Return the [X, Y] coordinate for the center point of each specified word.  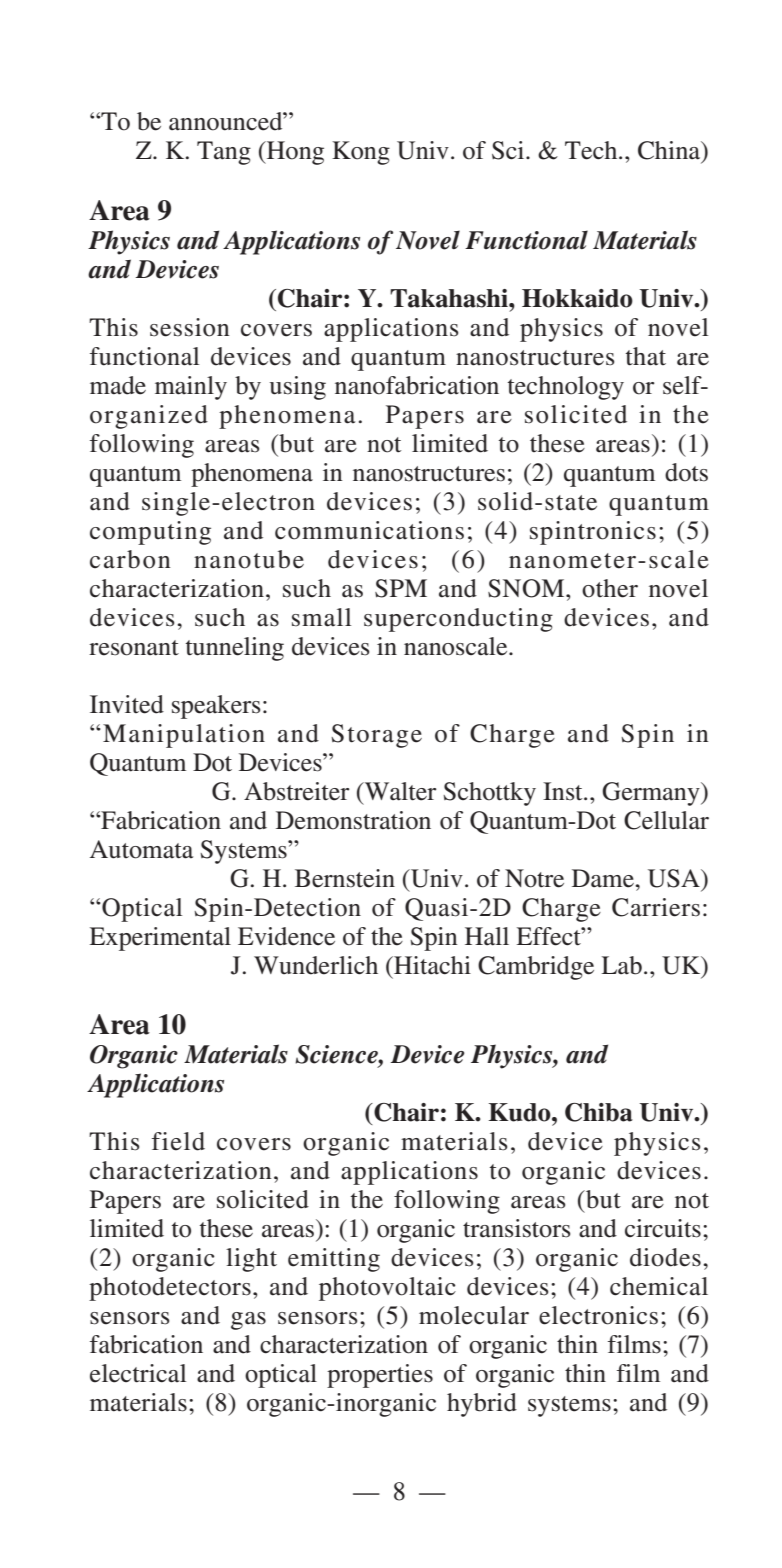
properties [380, 1376]
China [670, 151]
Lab [621, 965]
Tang [224, 153]
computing [150, 533]
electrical [138, 1373]
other [610, 588]
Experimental [160, 939]
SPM [401, 588]
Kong [361, 153]
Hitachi [431, 965]
